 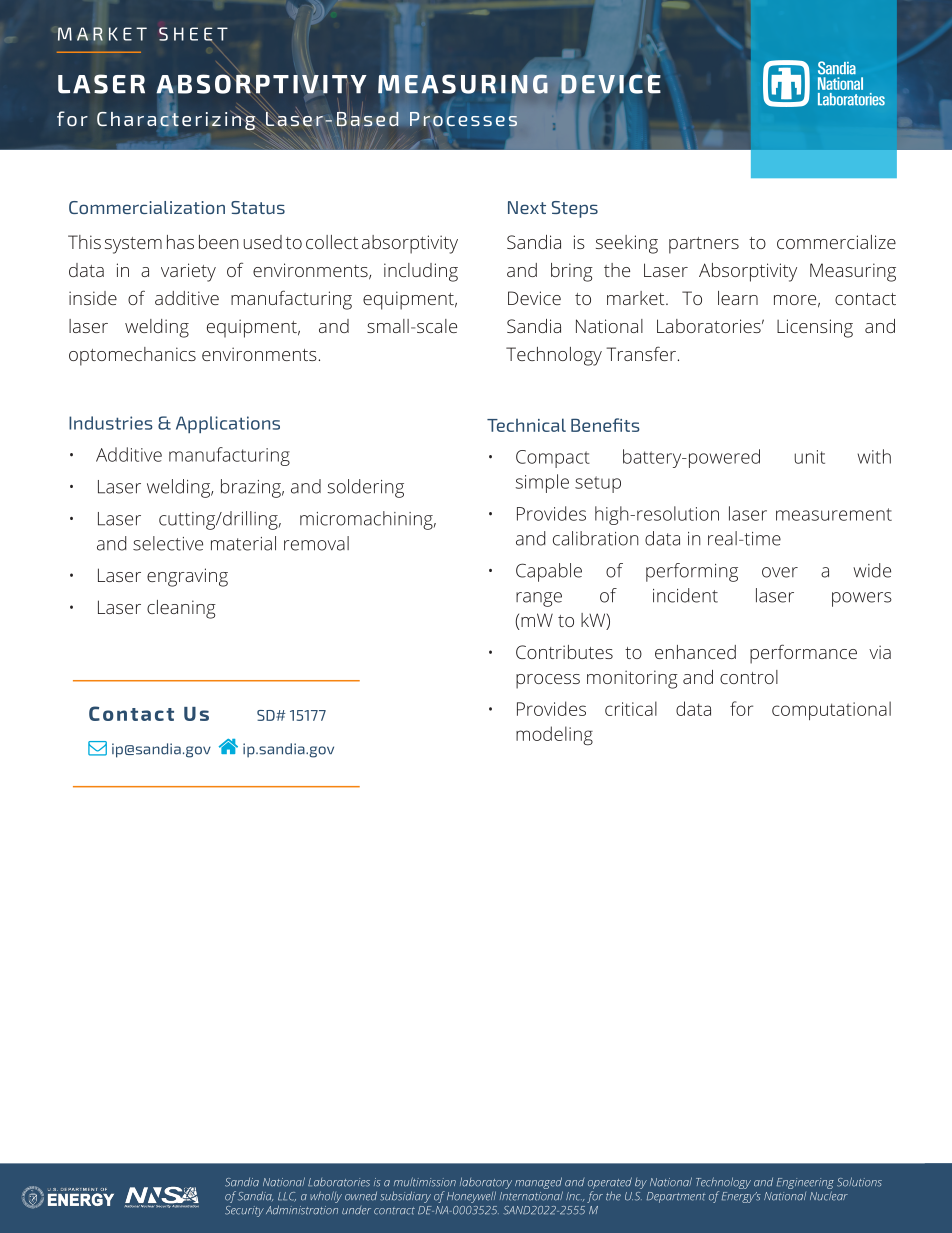 What do you see at coordinates (193, 34) in the document?
I see `SHEET` at bounding box center [193, 34].
